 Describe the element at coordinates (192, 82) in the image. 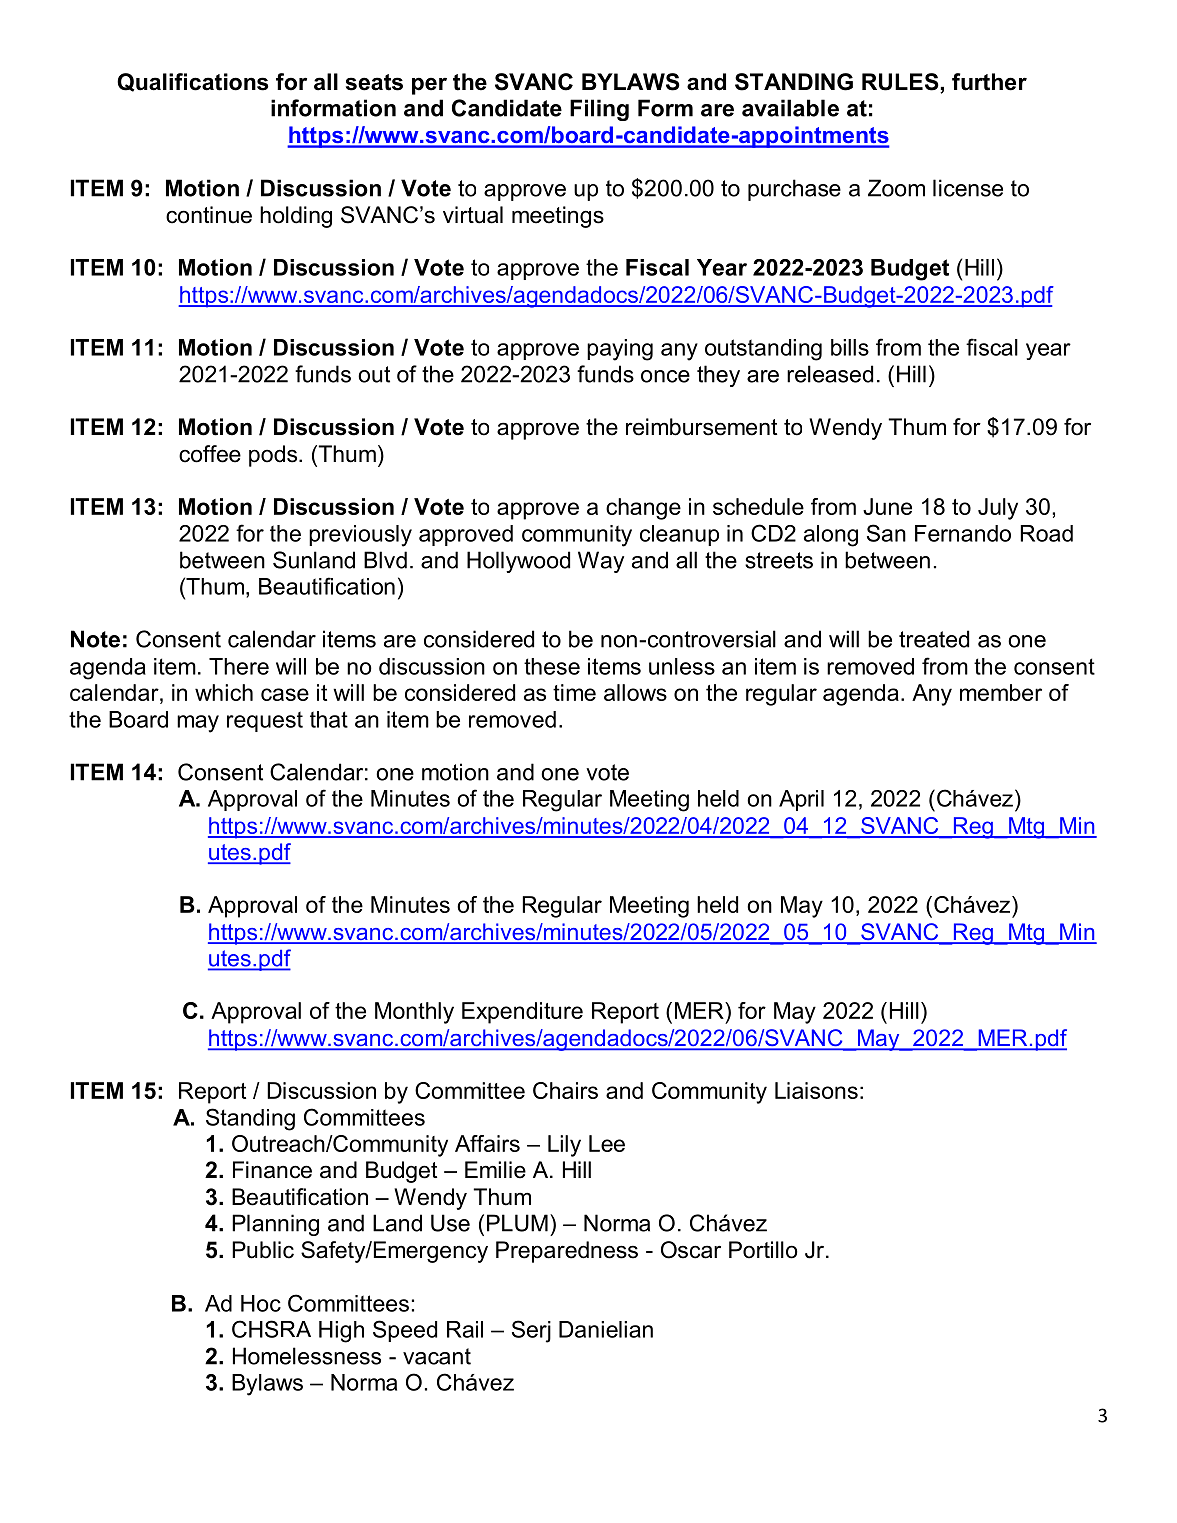

I see `Qualifications` at that location.
